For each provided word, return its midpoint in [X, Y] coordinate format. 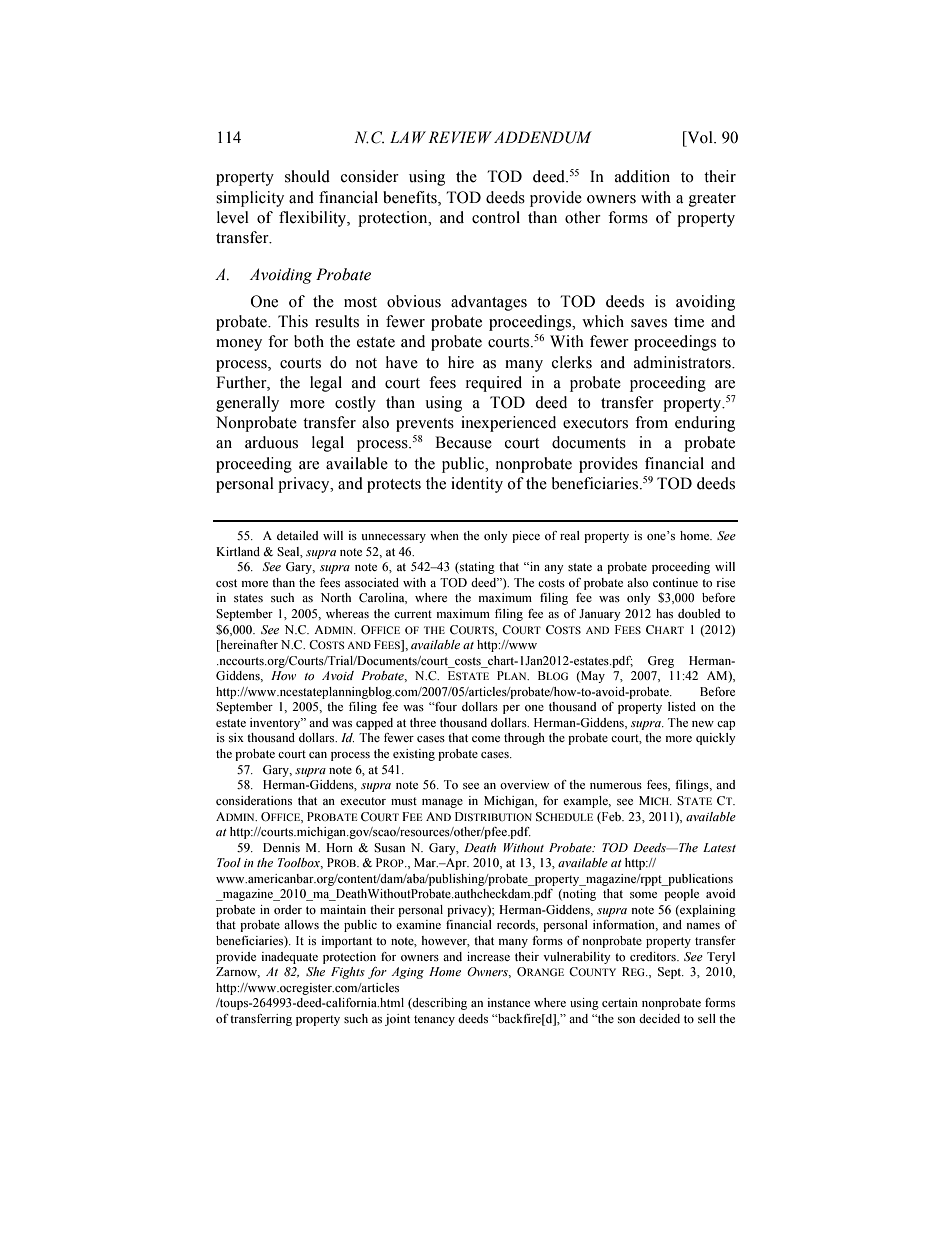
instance [508, 1002]
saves [649, 323]
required [494, 384]
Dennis [281, 847]
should [307, 176]
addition [642, 176]
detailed [297, 535]
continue [675, 582]
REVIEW [460, 137]
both [309, 341]
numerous [616, 786]
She [315, 971]
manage [442, 803]
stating [476, 568]
